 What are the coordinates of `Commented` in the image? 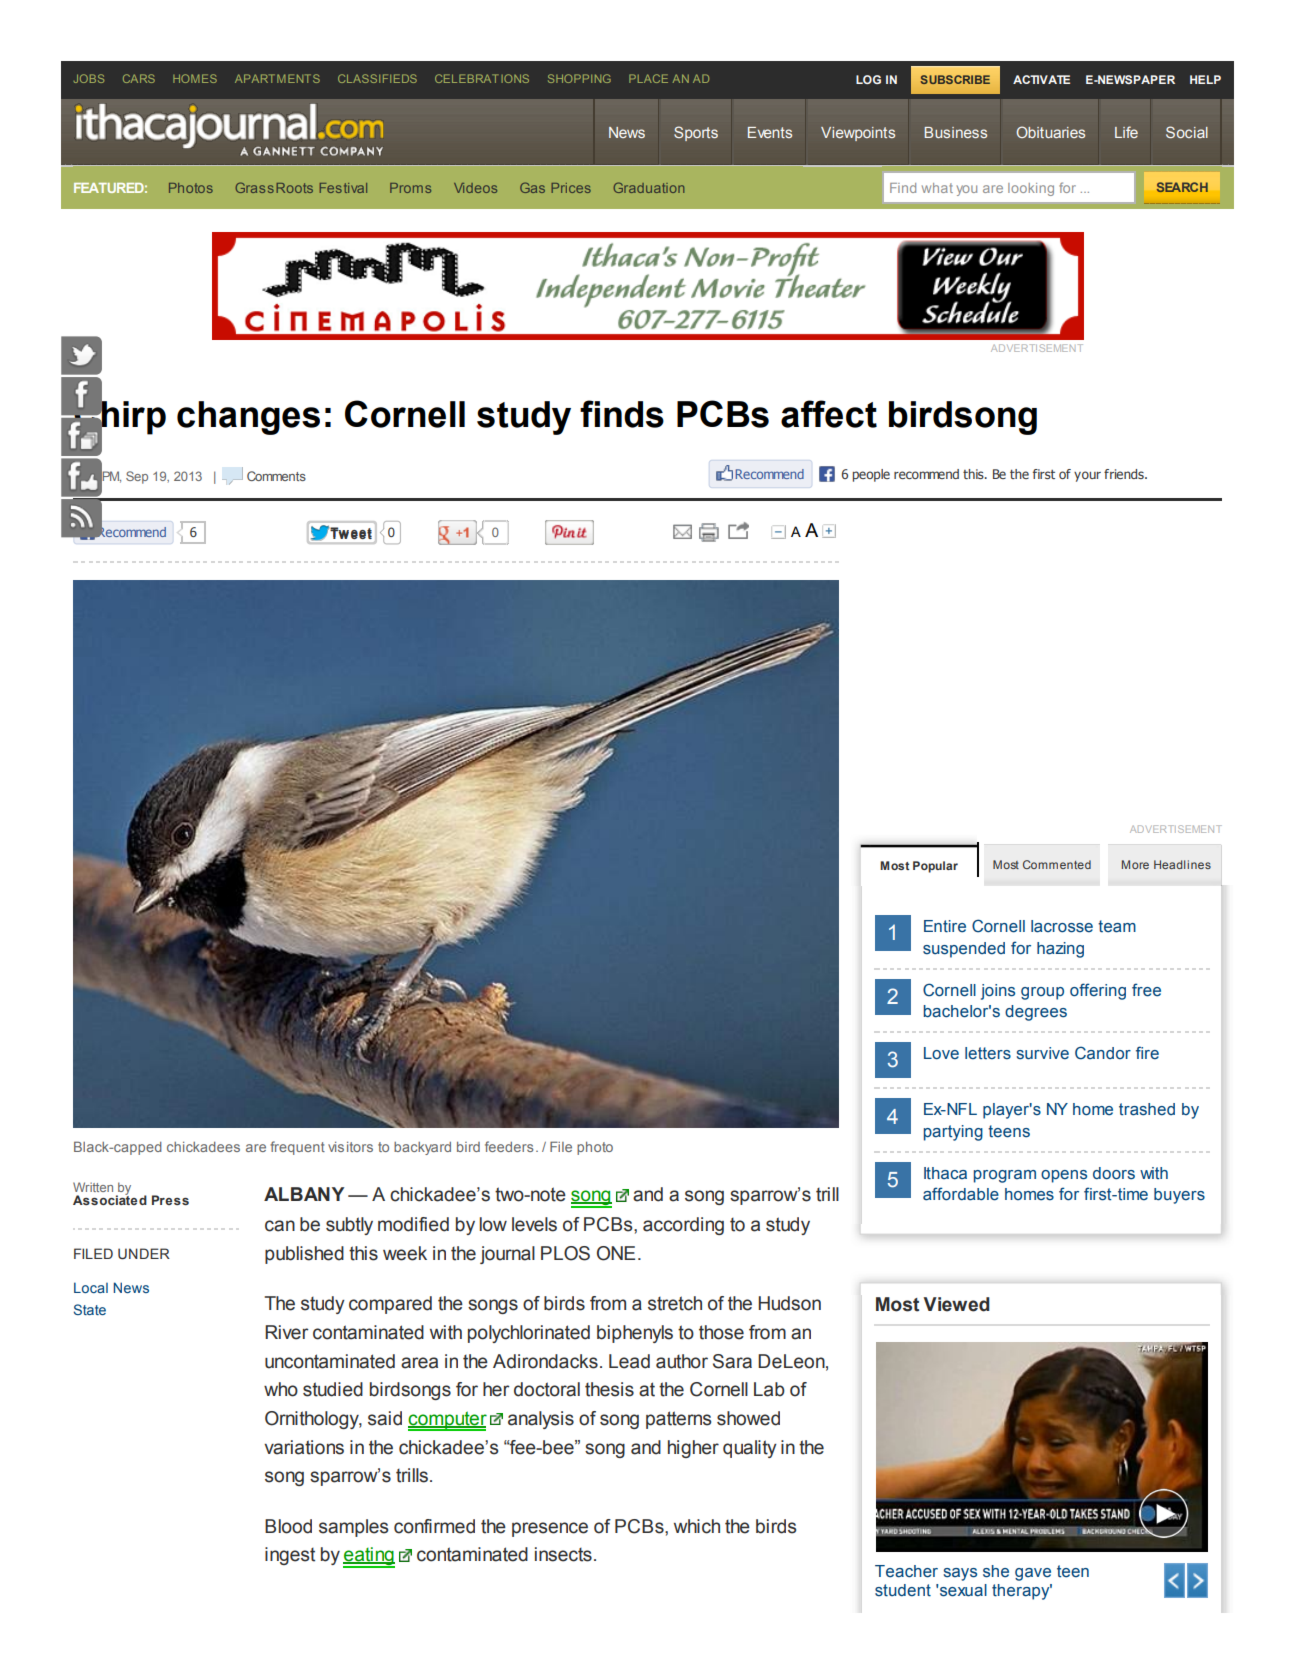 It's located at (1057, 864).
